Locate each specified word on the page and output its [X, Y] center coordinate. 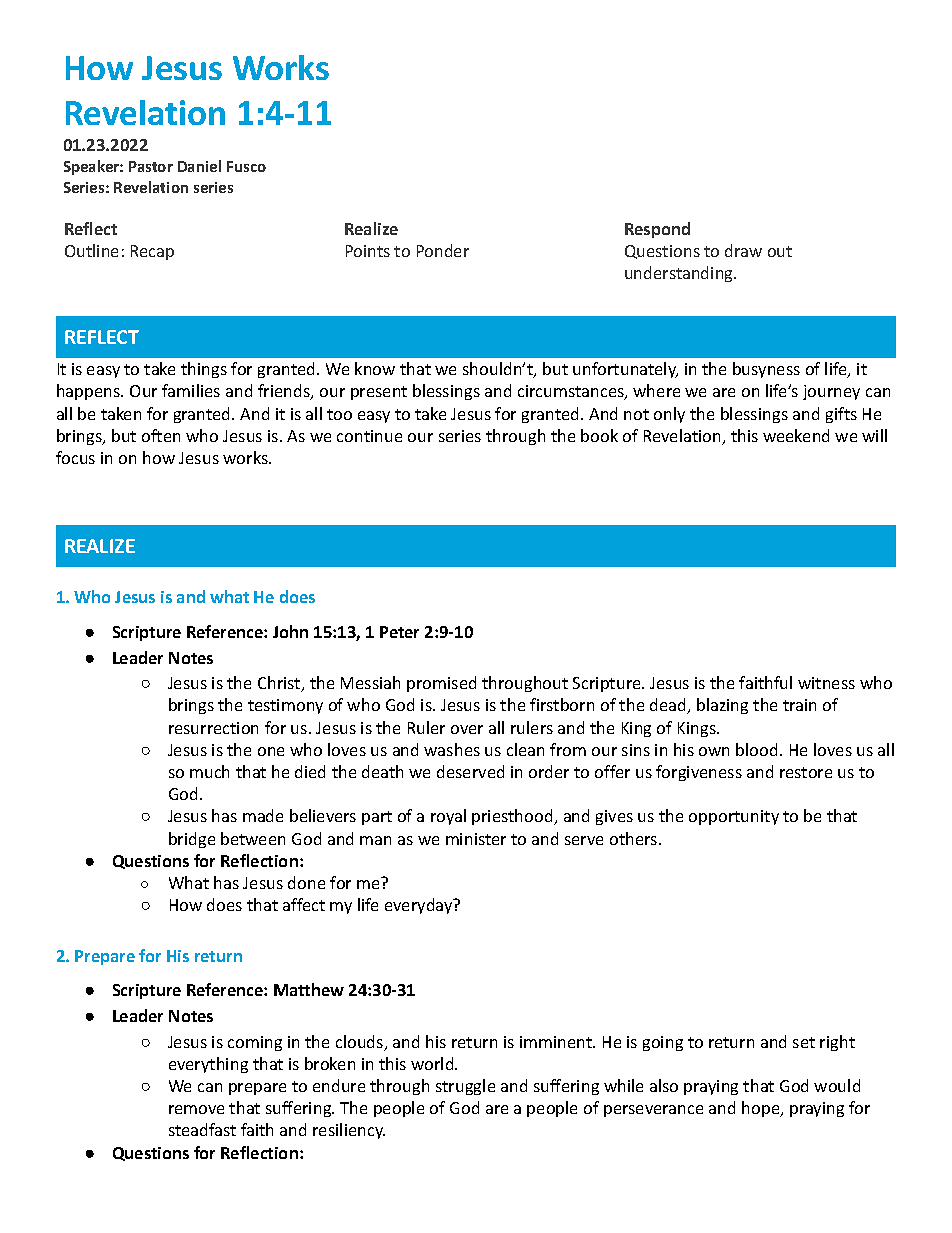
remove [196, 1109]
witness [826, 683]
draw [743, 250]
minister [476, 839]
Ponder [443, 250]
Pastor [151, 166]
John [290, 631]
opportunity [734, 817]
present [379, 393]
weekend [796, 435]
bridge [192, 840]
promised [441, 684]
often [161, 435]
